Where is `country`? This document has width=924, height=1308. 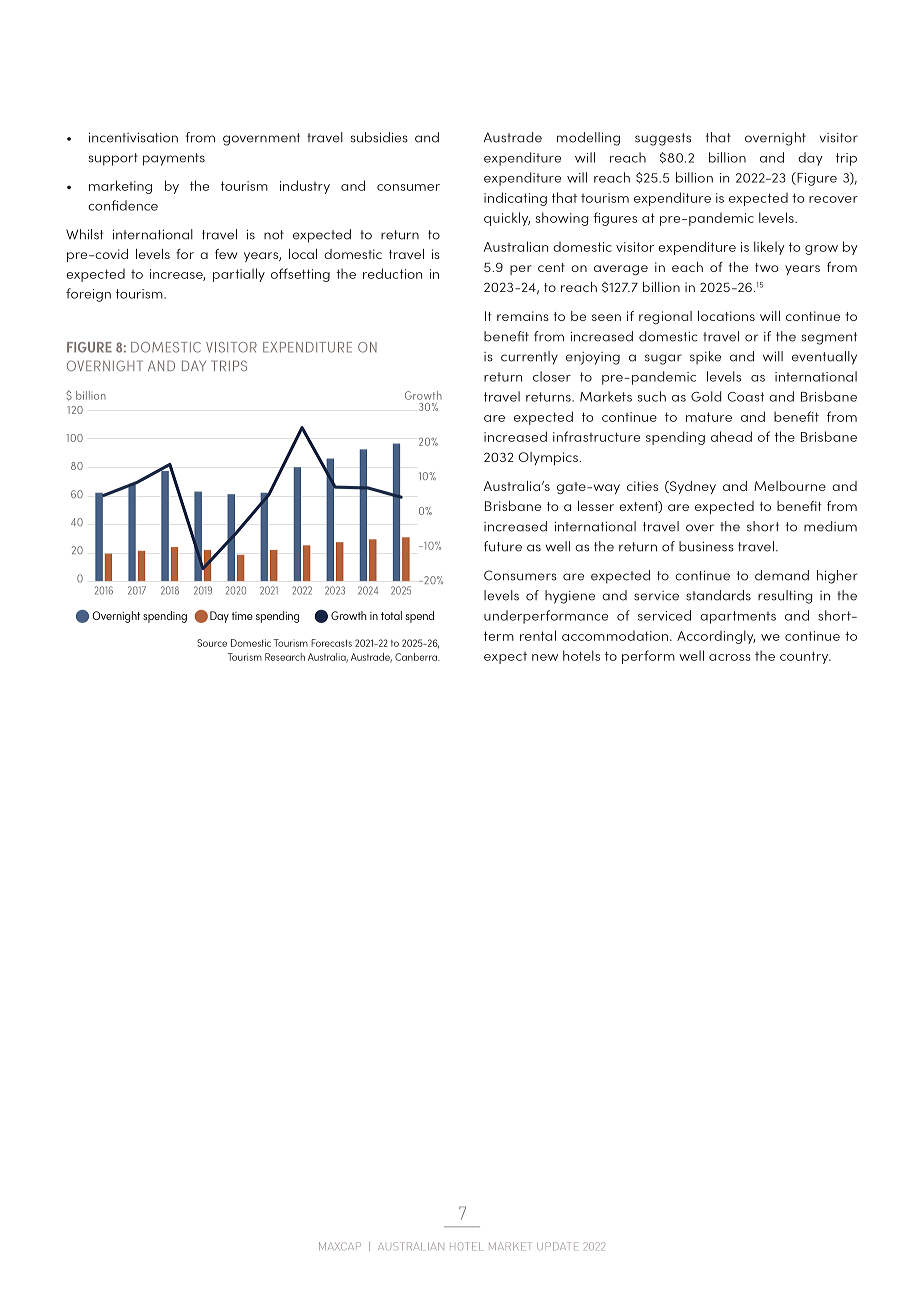 country is located at coordinates (805, 657).
